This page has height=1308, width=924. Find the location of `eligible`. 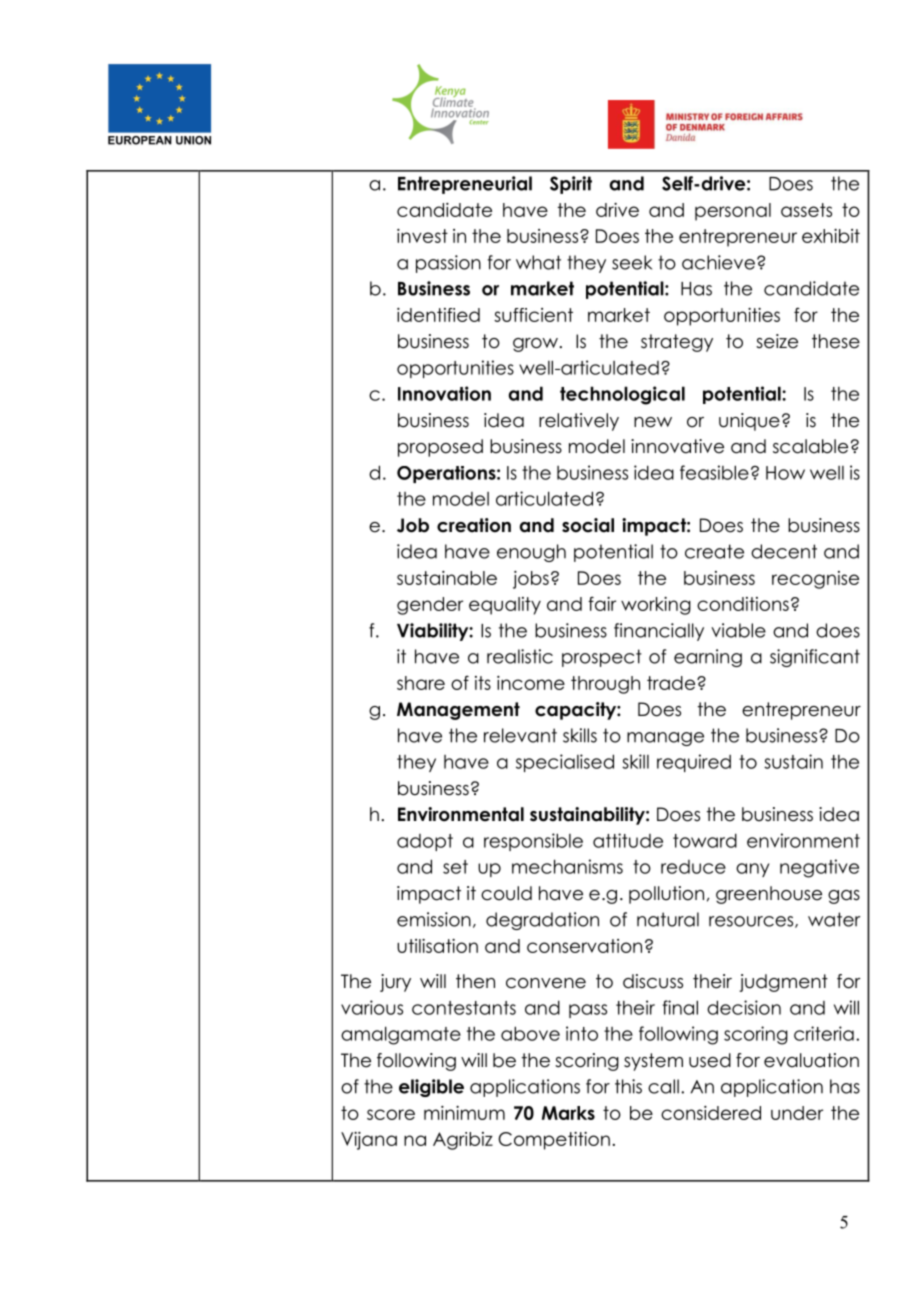

eligible is located at coordinates (431, 1088).
